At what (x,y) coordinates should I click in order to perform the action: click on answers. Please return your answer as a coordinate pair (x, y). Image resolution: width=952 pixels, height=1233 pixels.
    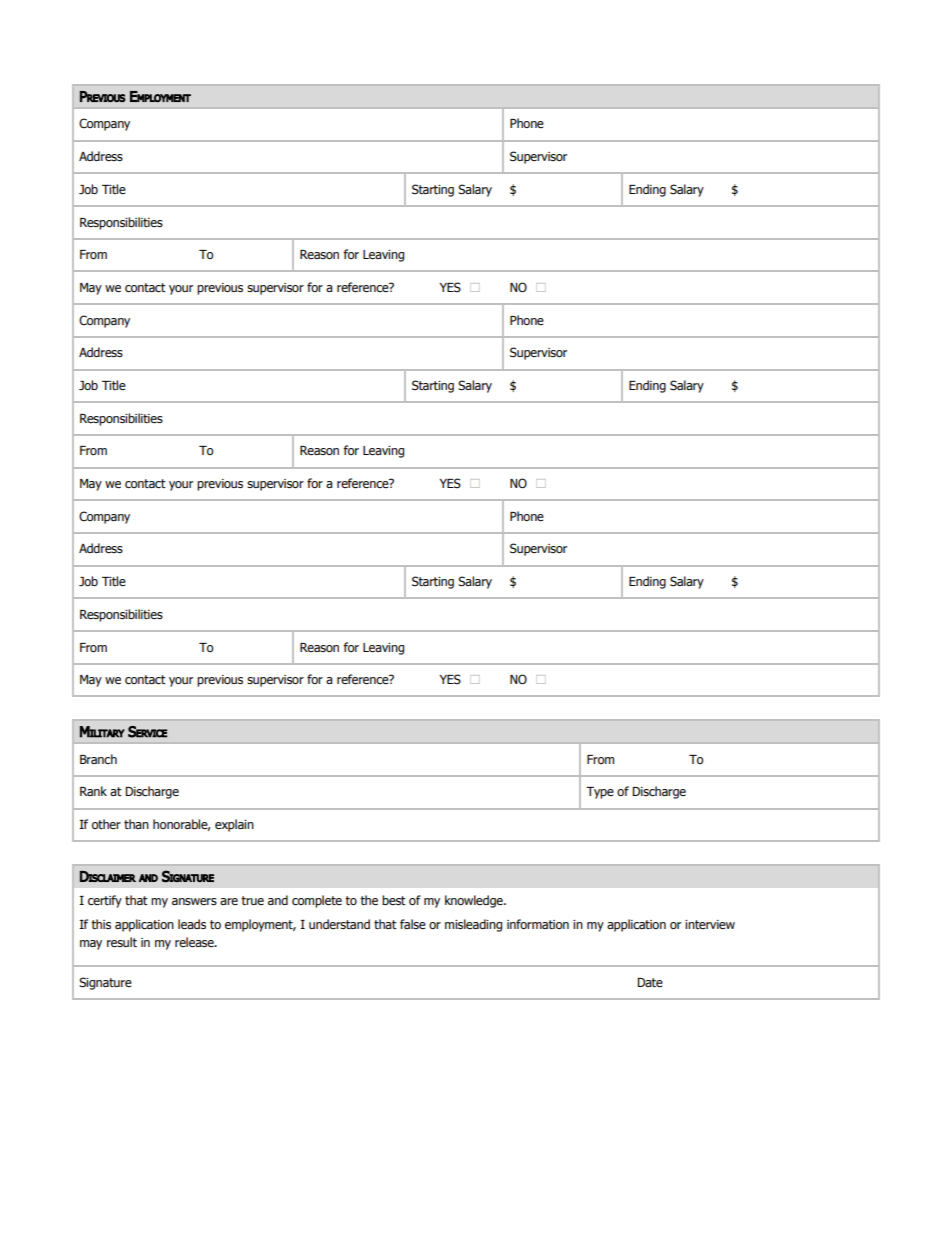
    Looking at the image, I should click on (194, 901).
